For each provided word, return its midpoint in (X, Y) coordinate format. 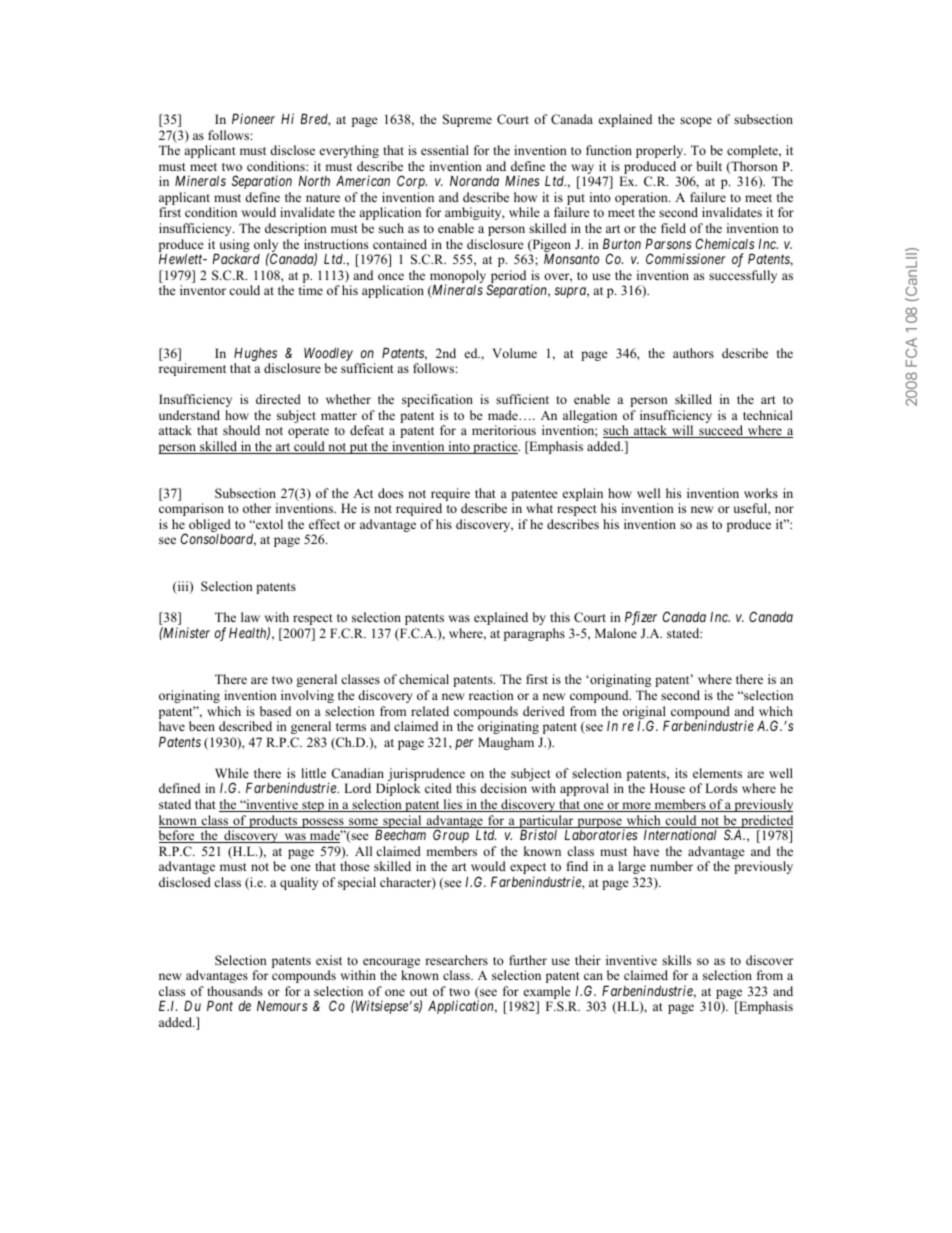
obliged (209, 527)
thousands (235, 991)
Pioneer (253, 118)
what (539, 508)
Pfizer (641, 618)
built (709, 166)
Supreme (467, 120)
